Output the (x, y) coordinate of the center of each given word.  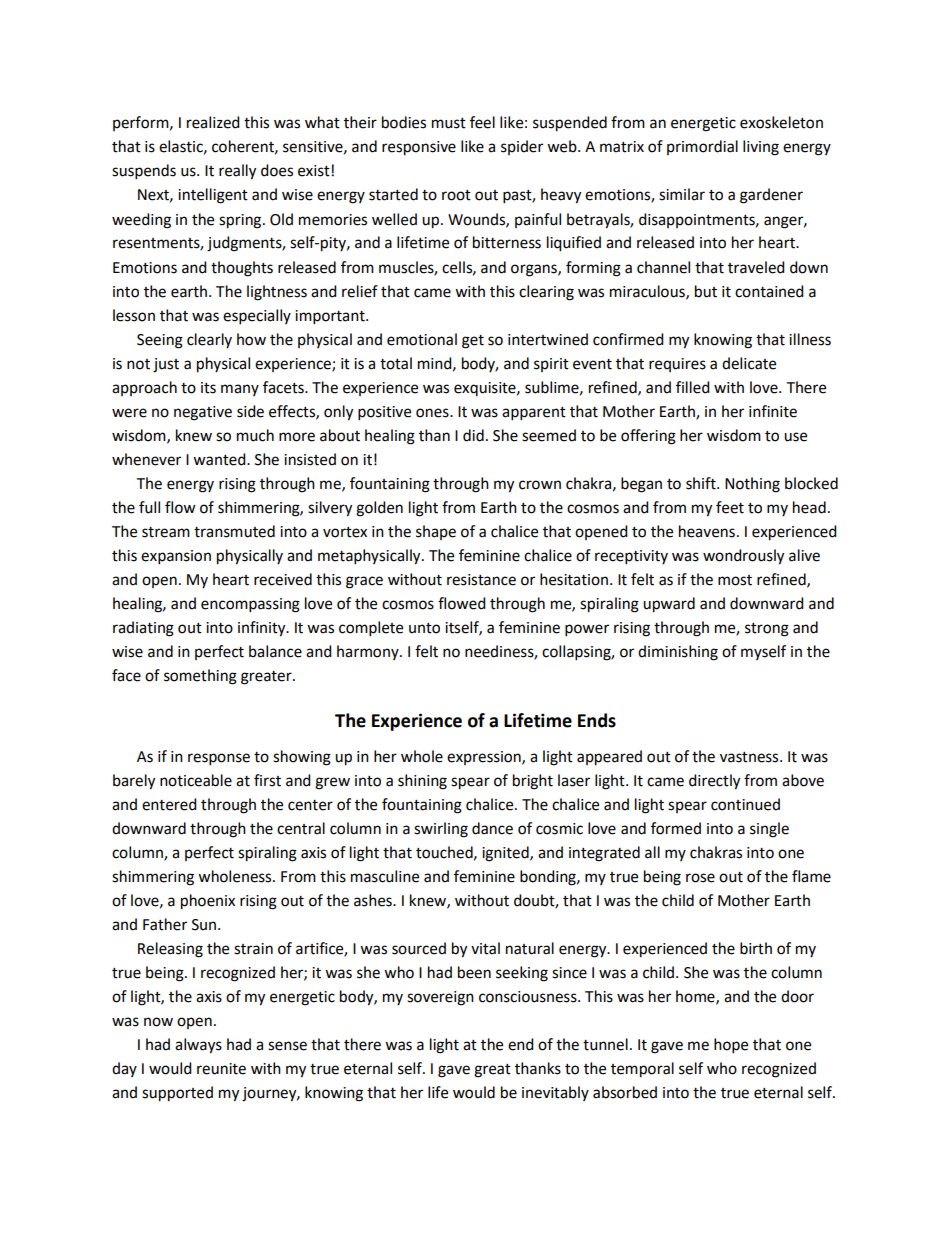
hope (731, 1046)
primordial (702, 147)
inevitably (555, 1093)
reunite (221, 1069)
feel (482, 122)
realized (213, 122)
